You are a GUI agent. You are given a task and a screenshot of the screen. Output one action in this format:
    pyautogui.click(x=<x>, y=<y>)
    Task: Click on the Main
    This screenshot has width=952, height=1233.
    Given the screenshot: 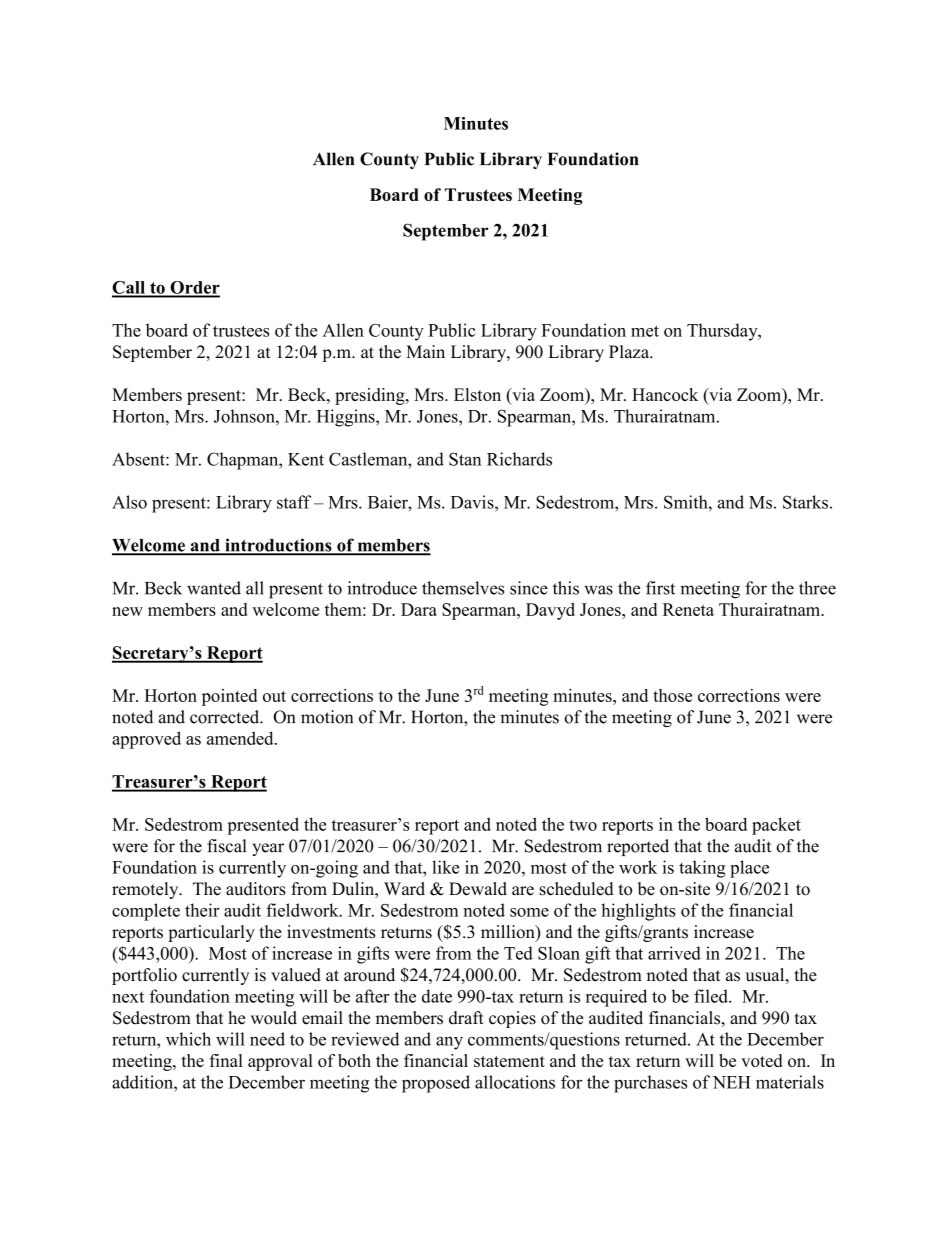 What is the action you would take?
    pyautogui.click(x=425, y=351)
